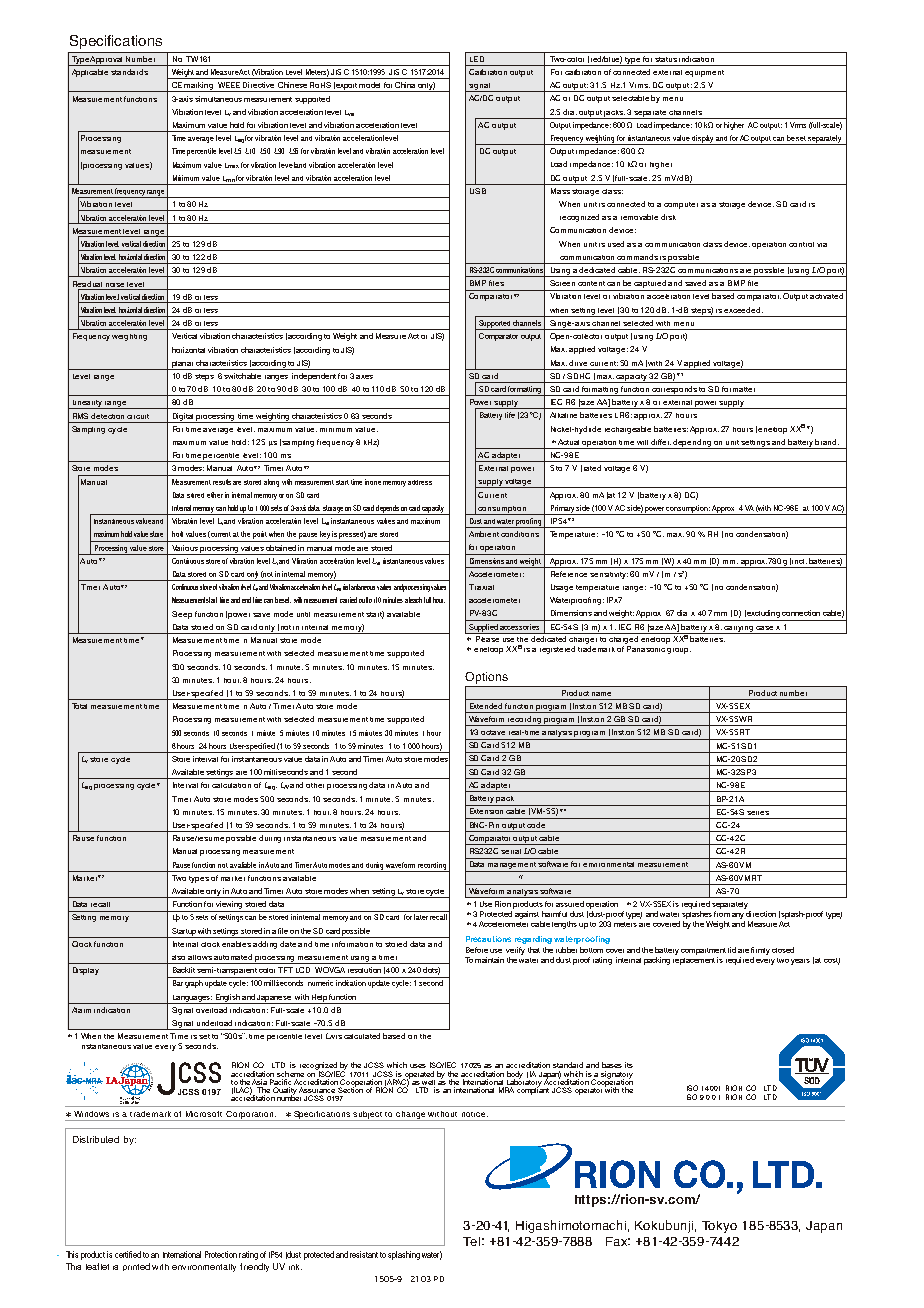 Image resolution: width=924 pixels, height=1308 pixels. Describe the element at coordinates (484, 534) in the image. I see `Ambient` at that location.
